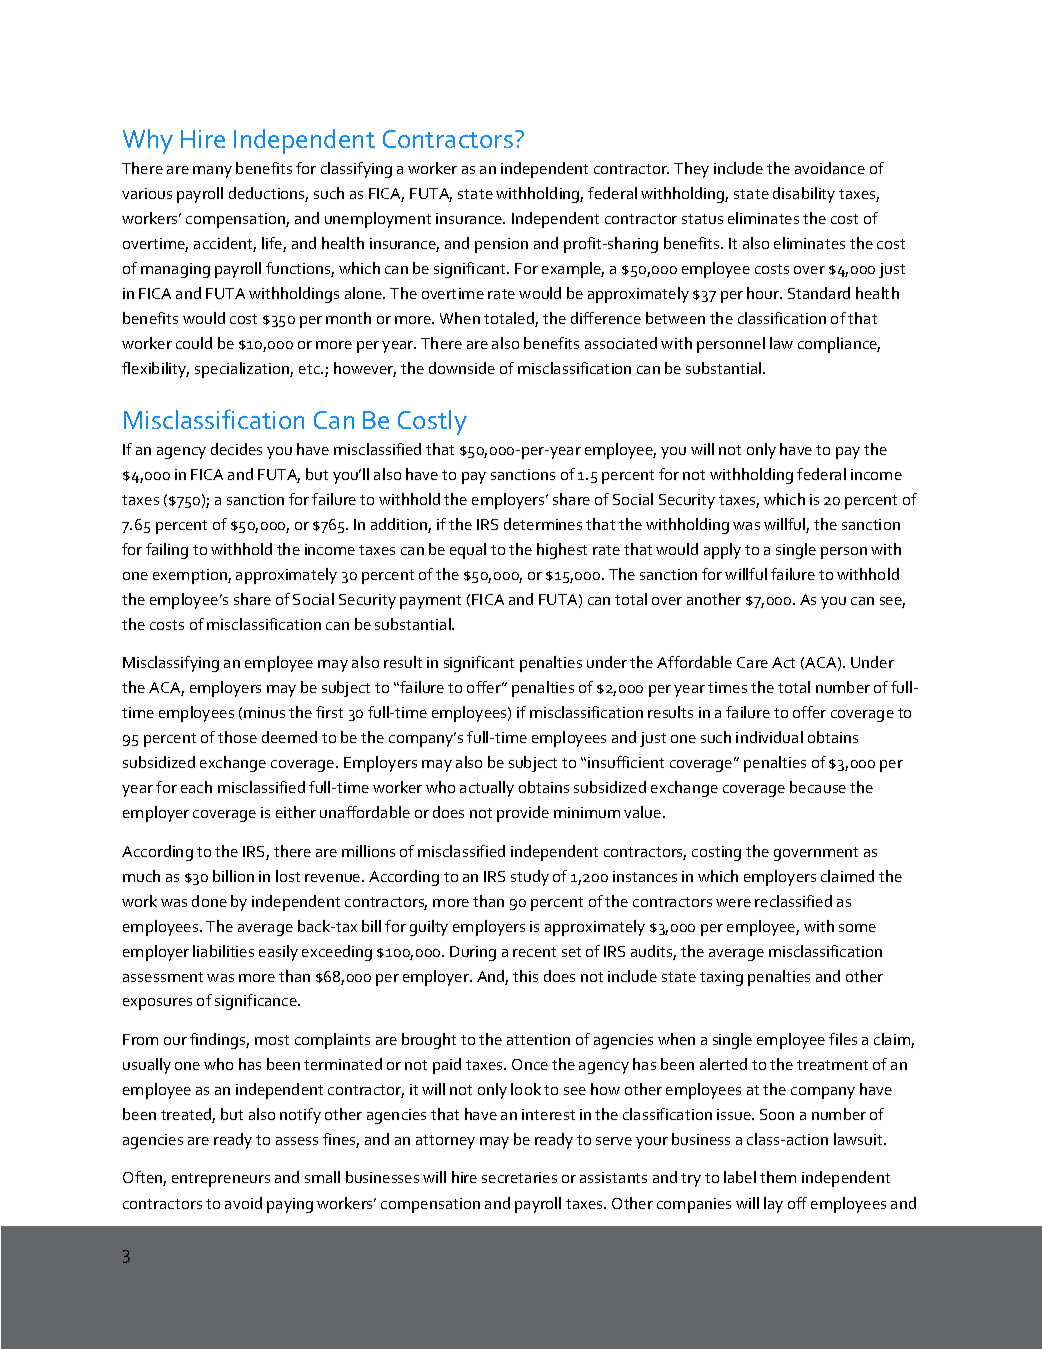 The height and width of the screenshot is (1349, 1042). What do you see at coordinates (543, 524) in the screenshot?
I see `determines` at bounding box center [543, 524].
